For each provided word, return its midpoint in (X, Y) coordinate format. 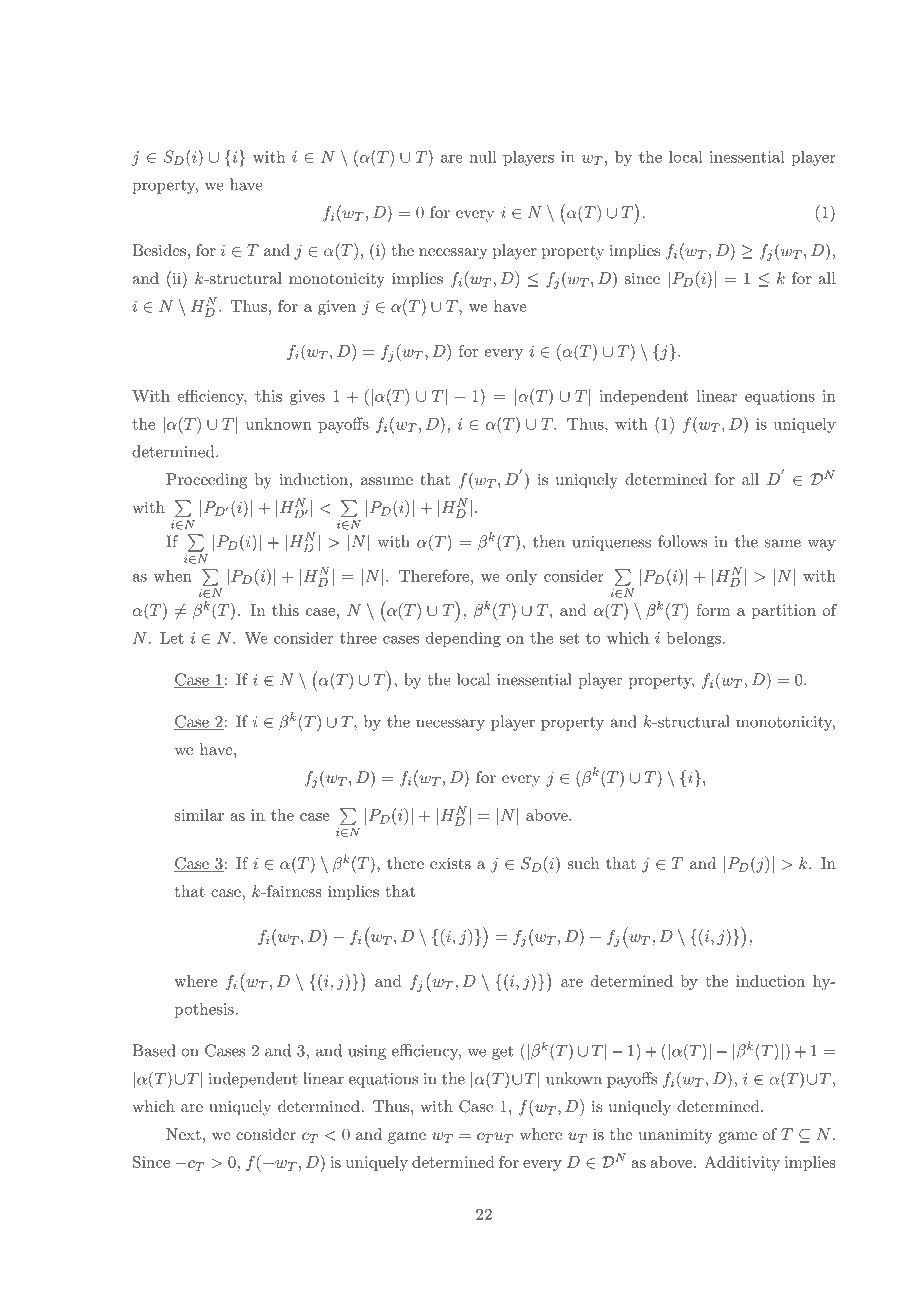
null (483, 156)
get (502, 1053)
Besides (159, 250)
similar (199, 815)
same (783, 543)
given (337, 308)
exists (450, 863)
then (549, 541)
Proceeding (206, 481)
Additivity (742, 1163)
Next (183, 1134)
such (583, 863)
